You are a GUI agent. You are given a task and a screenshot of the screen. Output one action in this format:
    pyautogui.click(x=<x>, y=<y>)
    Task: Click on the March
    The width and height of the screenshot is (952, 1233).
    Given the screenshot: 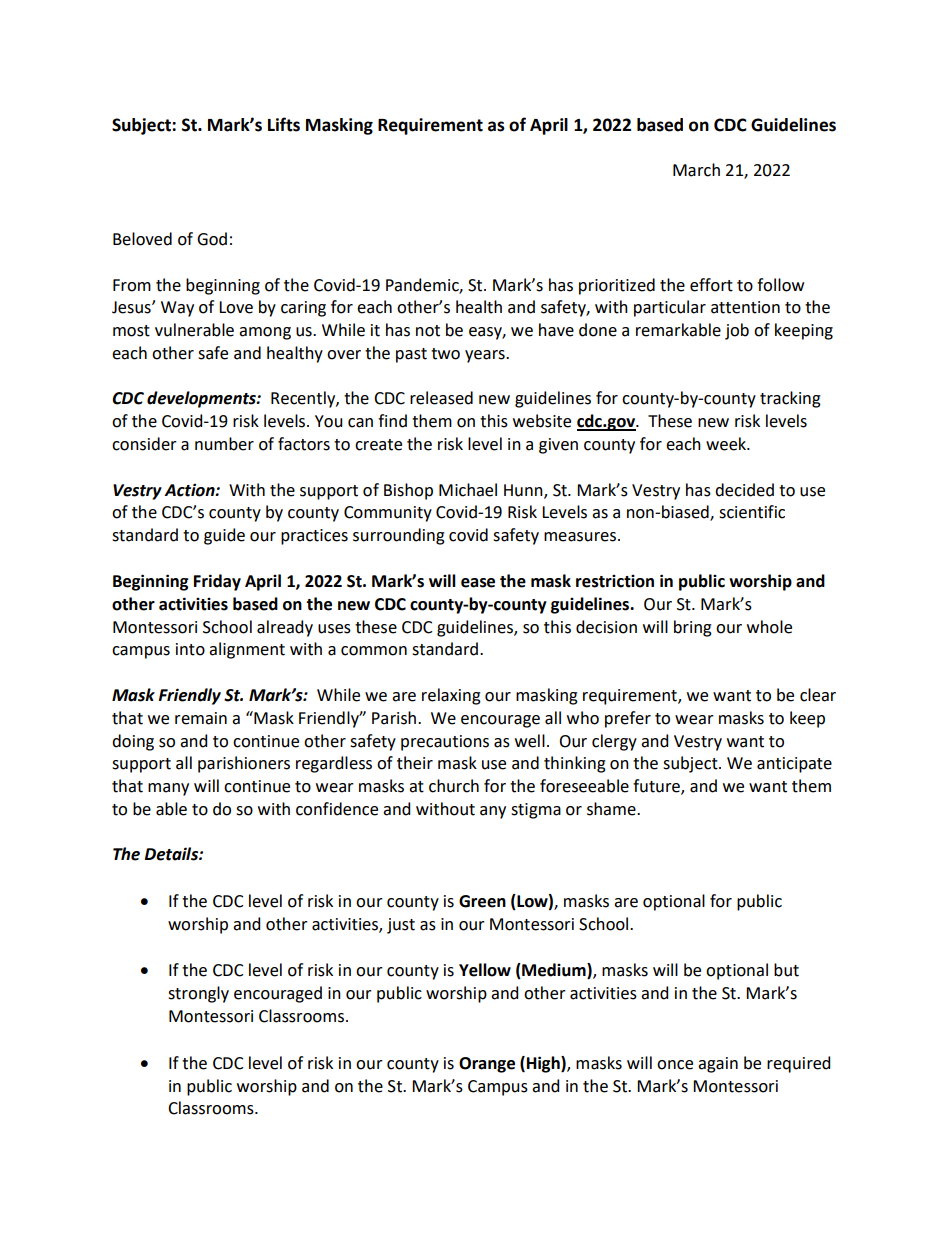 What is the action you would take?
    pyautogui.click(x=696, y=170)
